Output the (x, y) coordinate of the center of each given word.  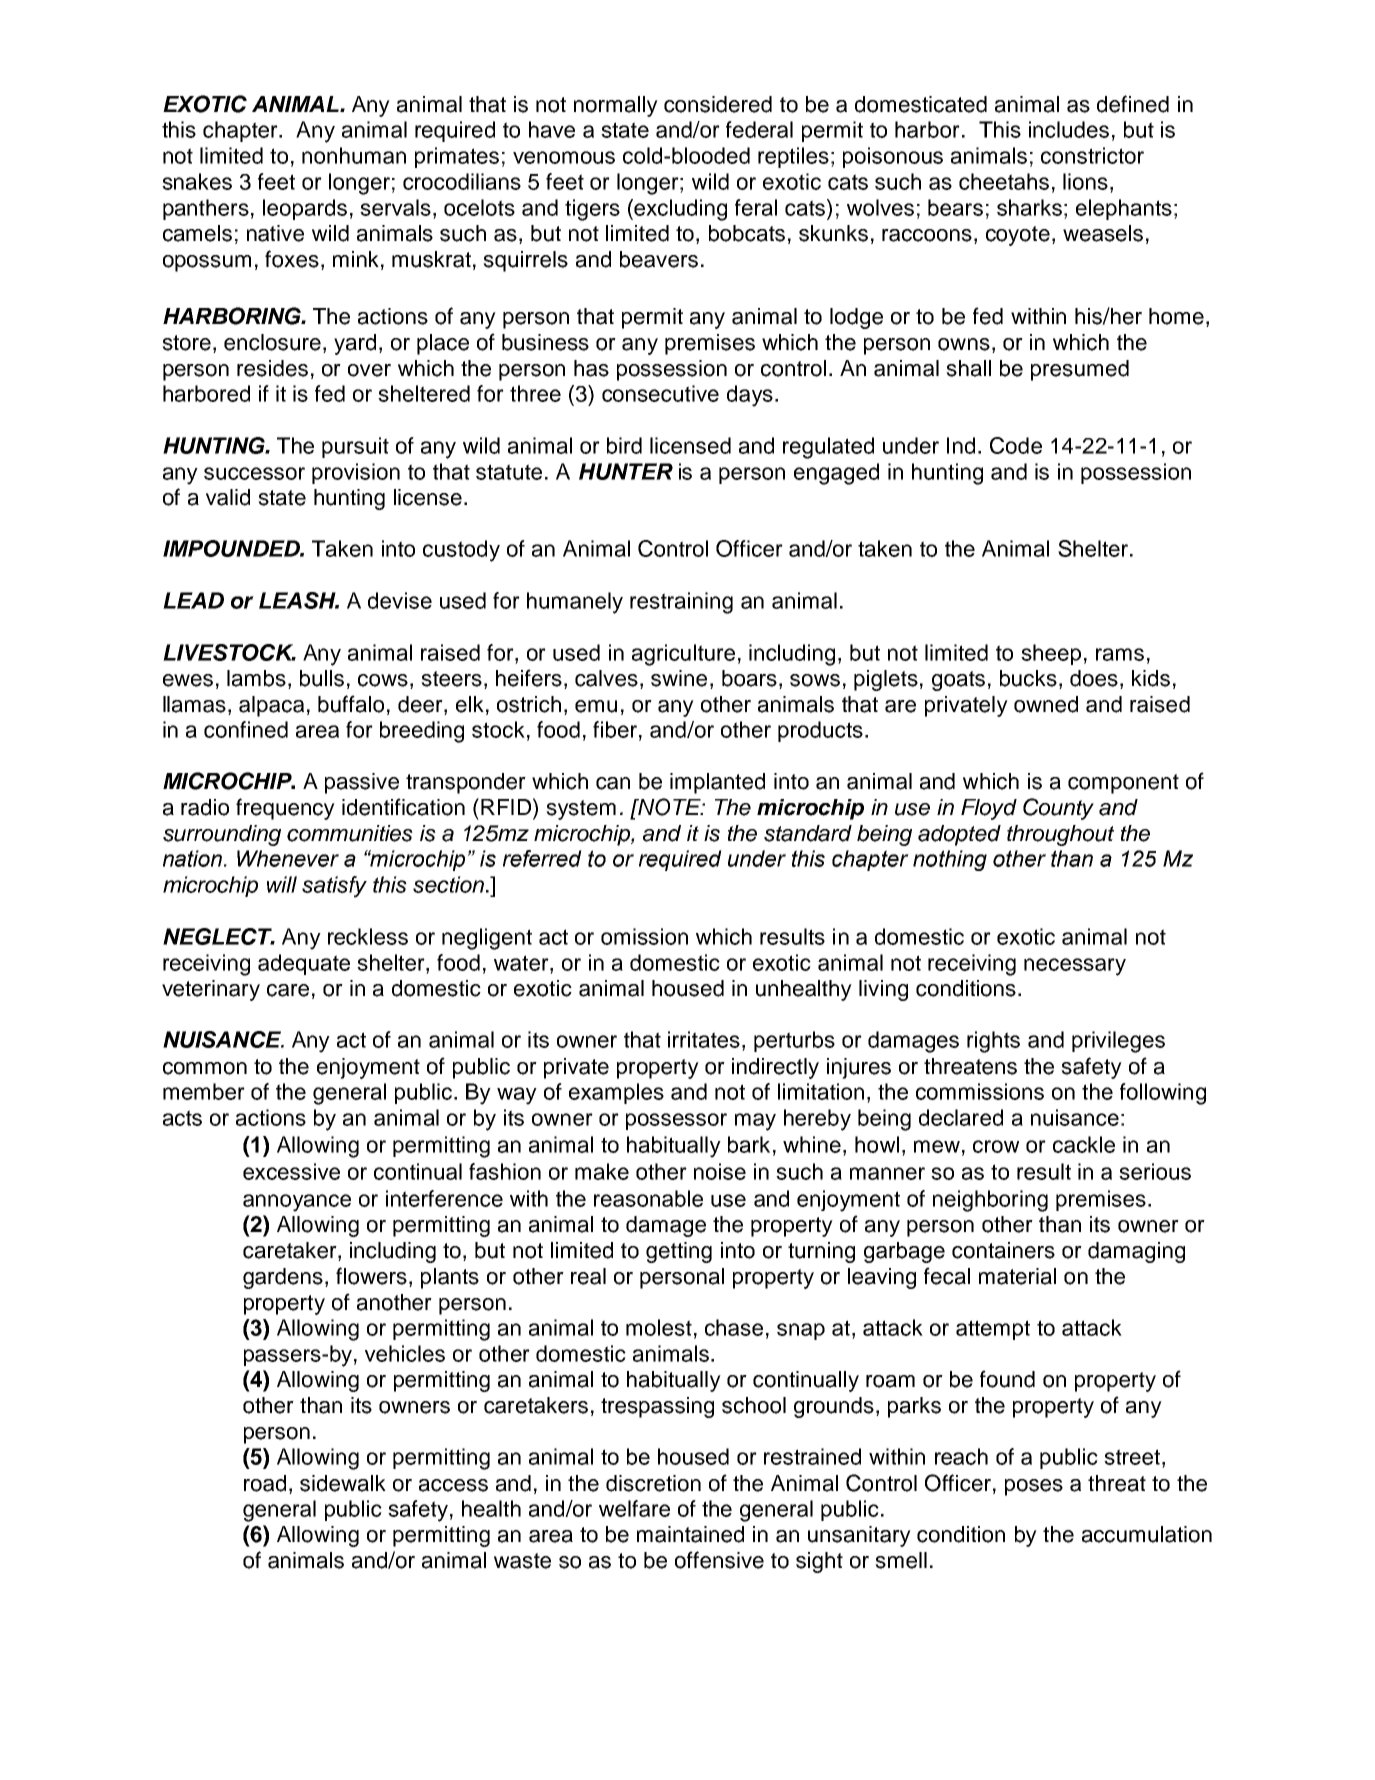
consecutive (660, 393)
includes (1069, 129)
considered (718, 104)
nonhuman (354, 155)
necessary (1075, 967)
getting (679, 1252)
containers (1003, 1250)
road (265, 1483)
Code (1016, 445)
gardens (283, 1278)
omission (644, 936)
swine (679, 678)
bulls (322, 678)
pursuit (355, 447)
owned (1046, 704)
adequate (304, 964)
